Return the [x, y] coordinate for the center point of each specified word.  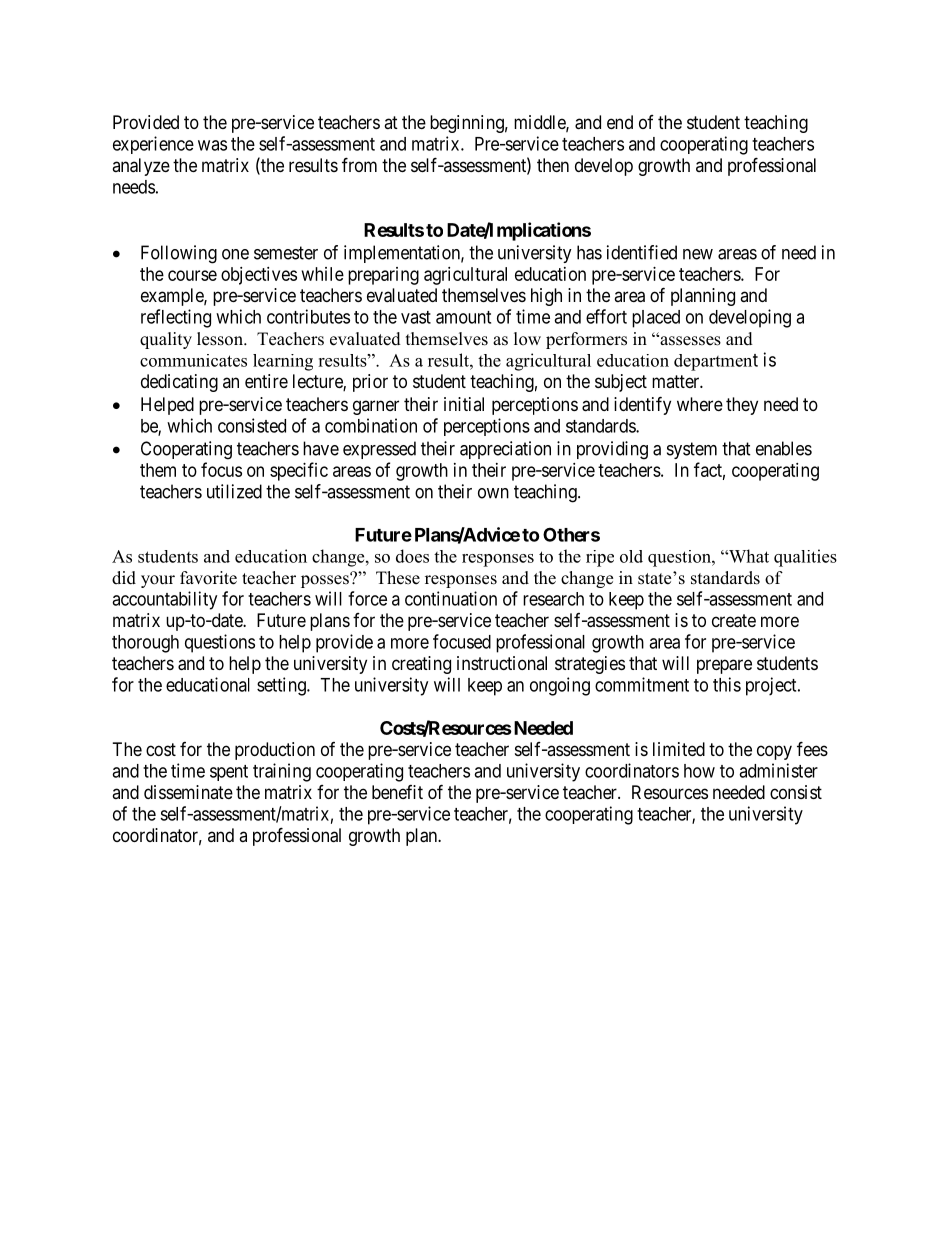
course [192, 275]
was [212, 145]
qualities [805, 558]
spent [229, 773]
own [493, 493]
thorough [145, 644]
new [698, 254]
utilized [234, 491]
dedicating [179, 383]
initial [464, 404]
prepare [724, 666]
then [553, 165]
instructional [502, 663]
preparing [383, 276]
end [620, 122]
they [742, 406]
